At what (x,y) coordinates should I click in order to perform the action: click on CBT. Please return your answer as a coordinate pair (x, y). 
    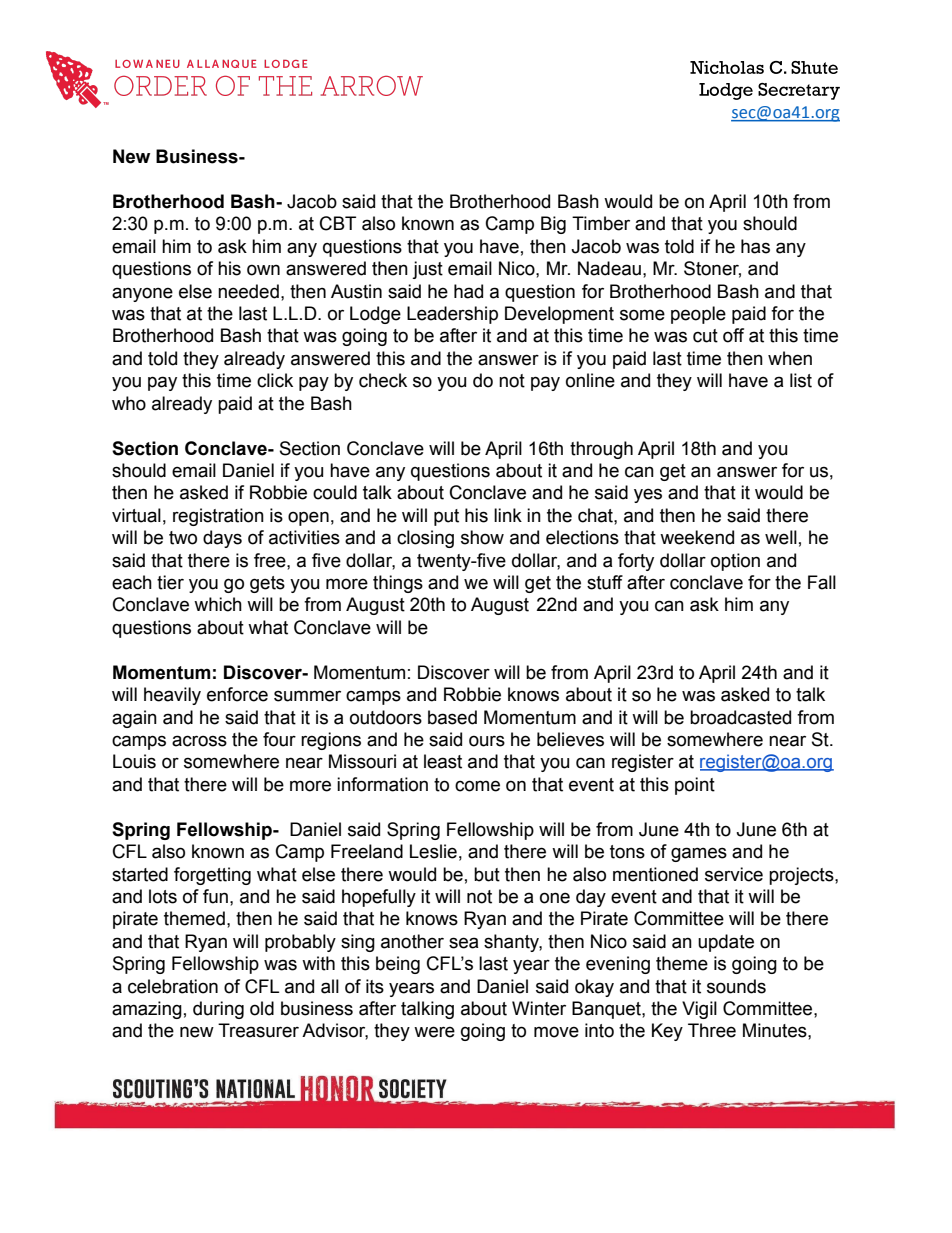
    Looking at the image, I should click on (338, 223).
